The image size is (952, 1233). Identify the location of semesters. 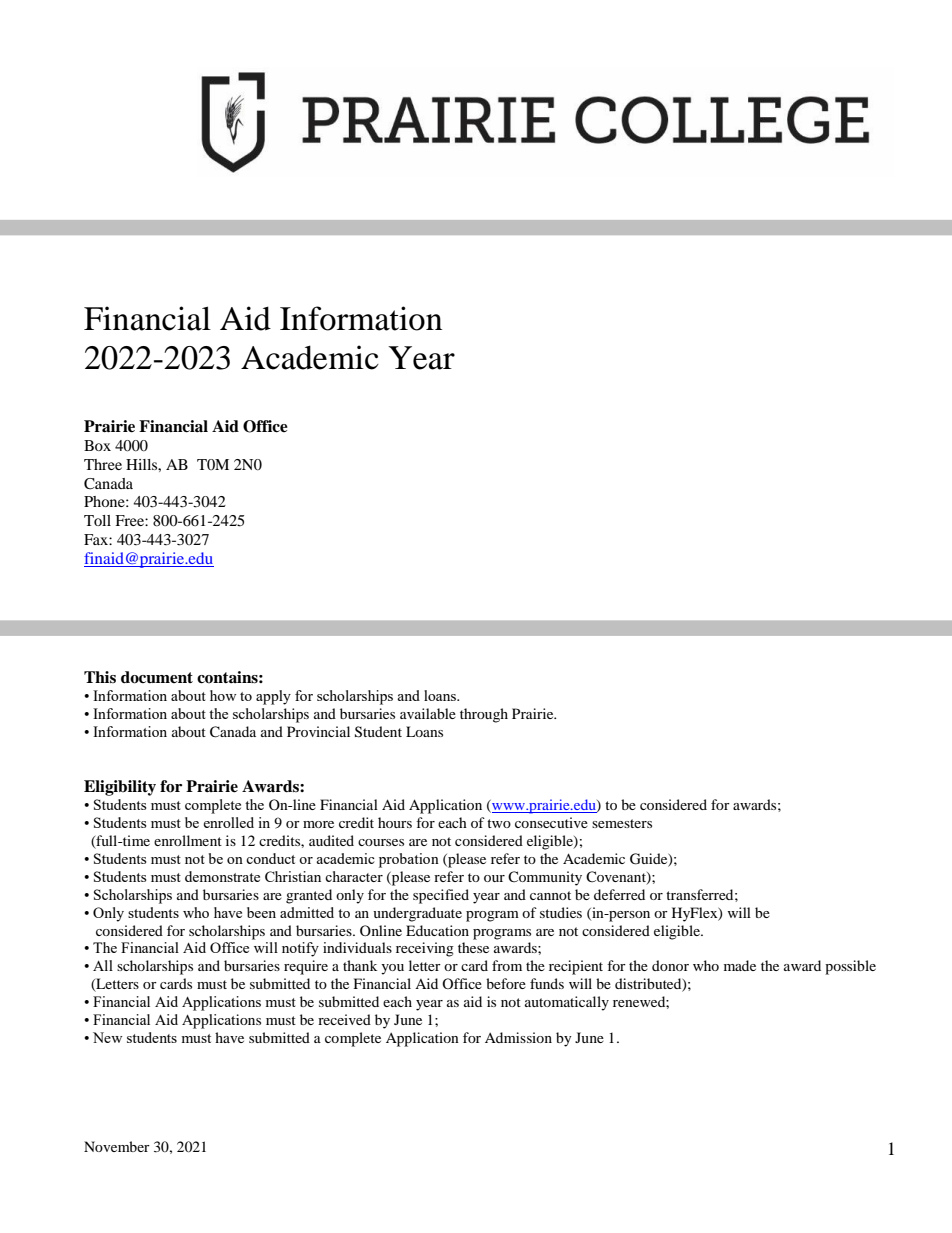
(622, 823).
